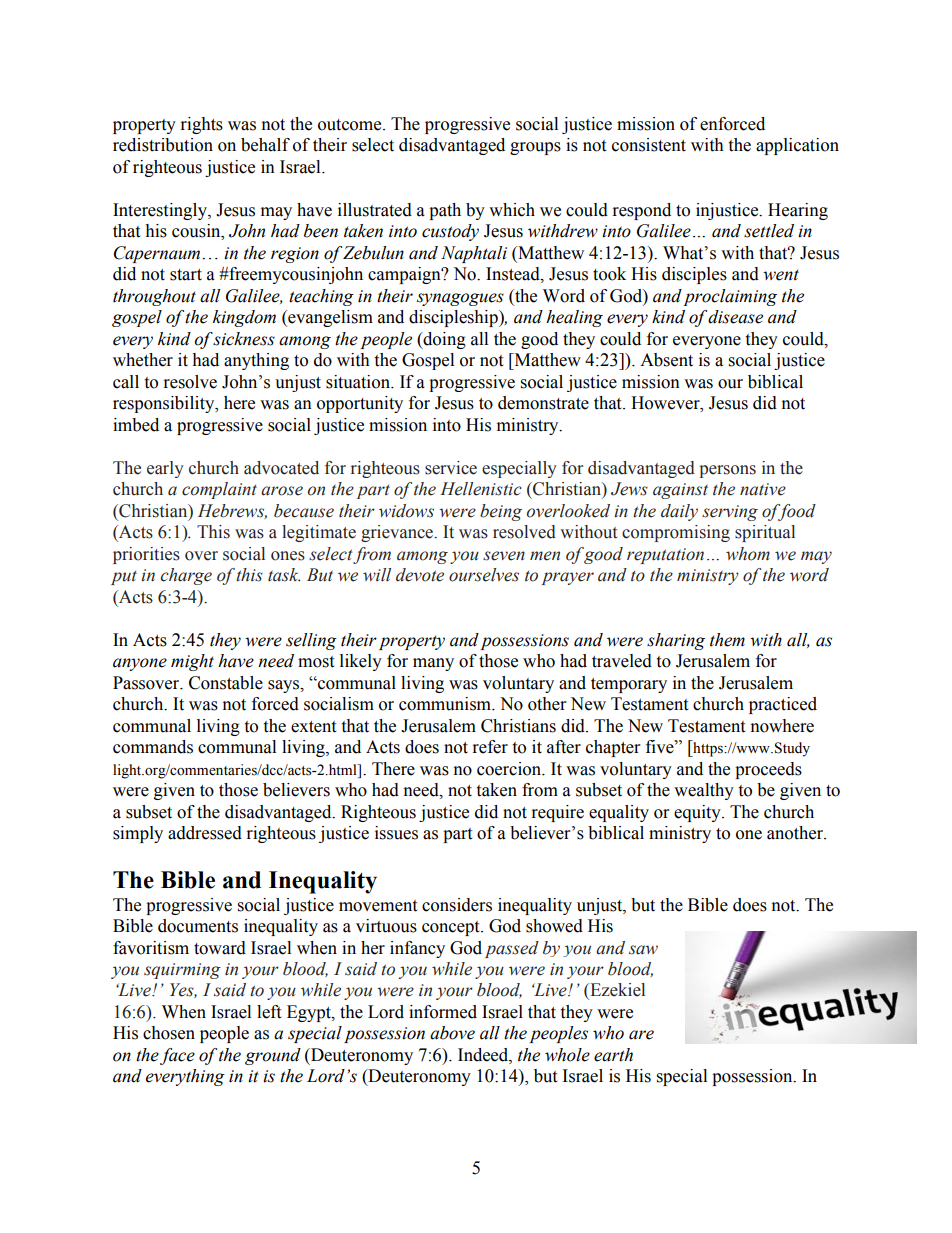  What do you see at coordinates (452, 1033) in the screenshot?
I see `above` at bounding box center [452, 1033].
